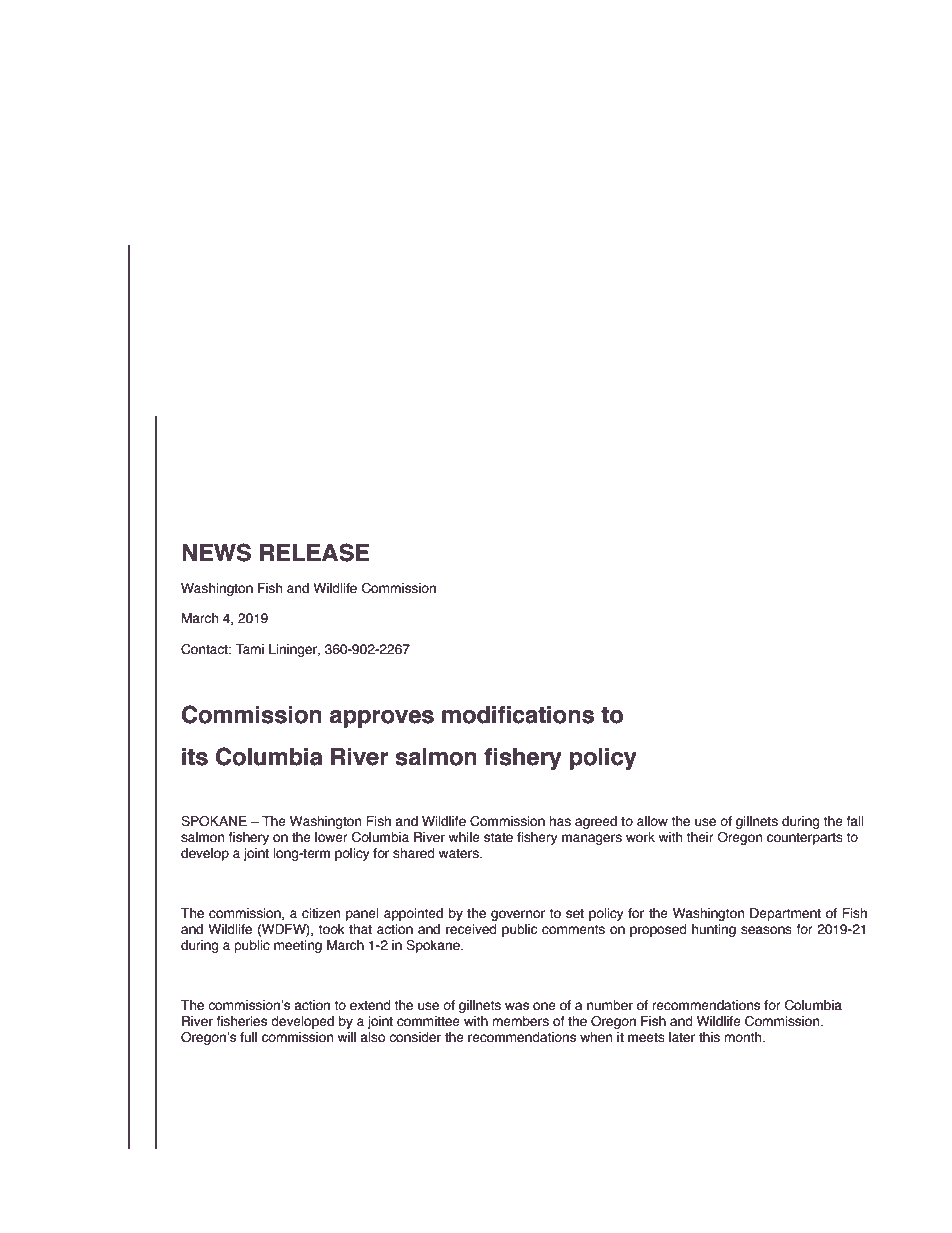 Image resolution: width=952 pixels, height=1233 pixels. What do you see at coordinates (216, 552) in the document?
I see `NEWS` at bounding box center [216, 552].
